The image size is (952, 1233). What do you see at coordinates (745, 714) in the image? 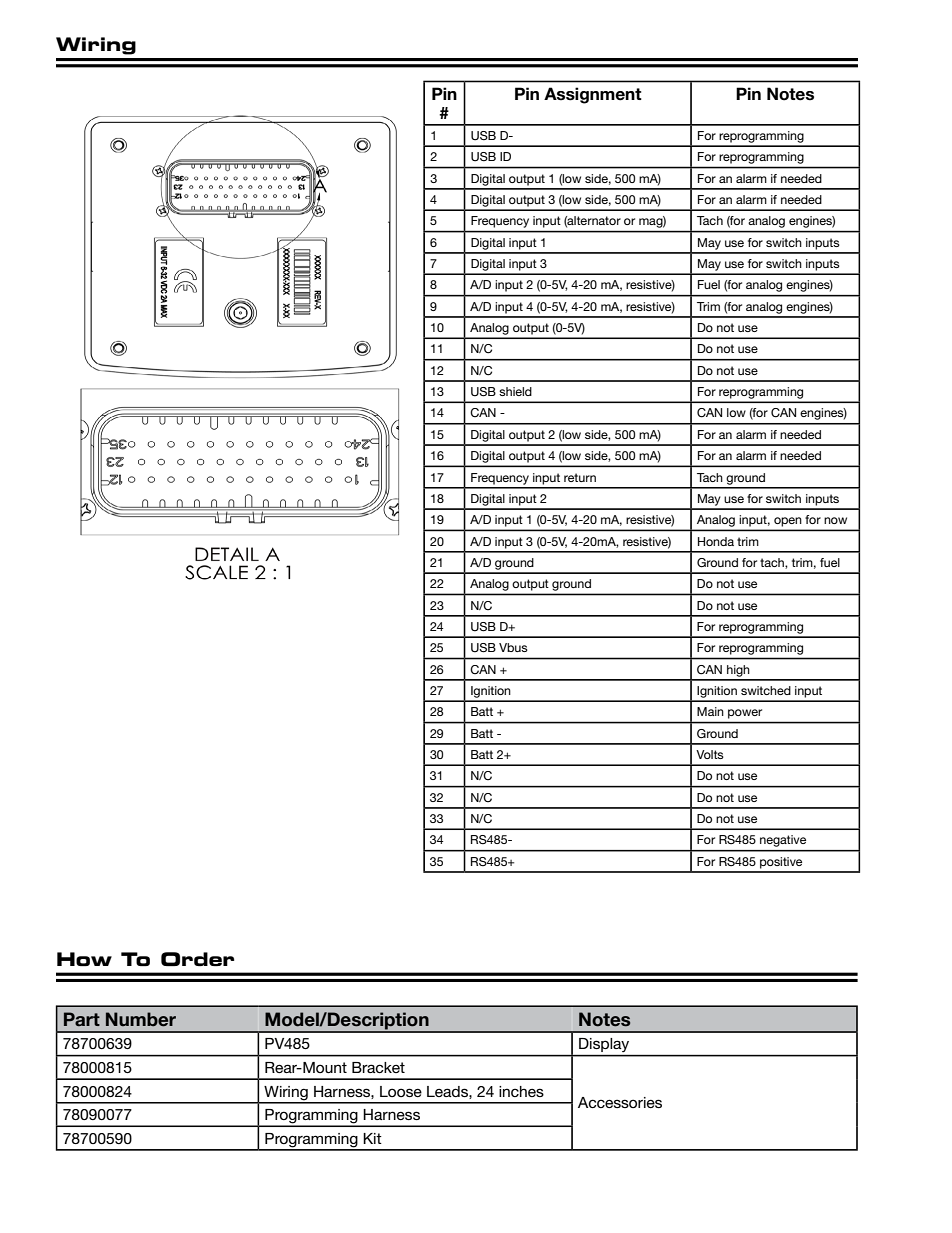
I see `power` at bounding box center [745, 714].
